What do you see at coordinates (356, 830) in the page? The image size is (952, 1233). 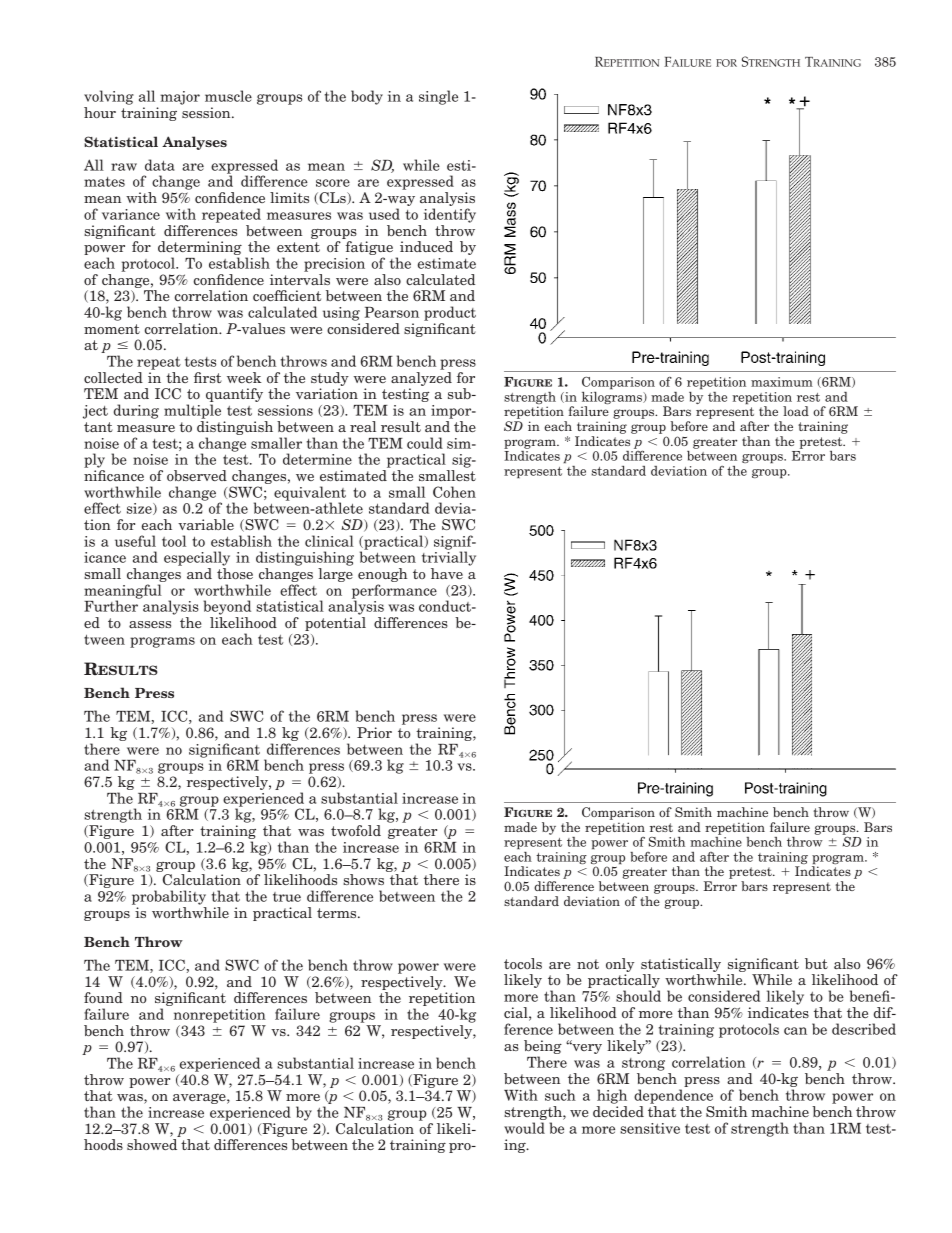 I see `twofold` at bounding box center [356, 830].
